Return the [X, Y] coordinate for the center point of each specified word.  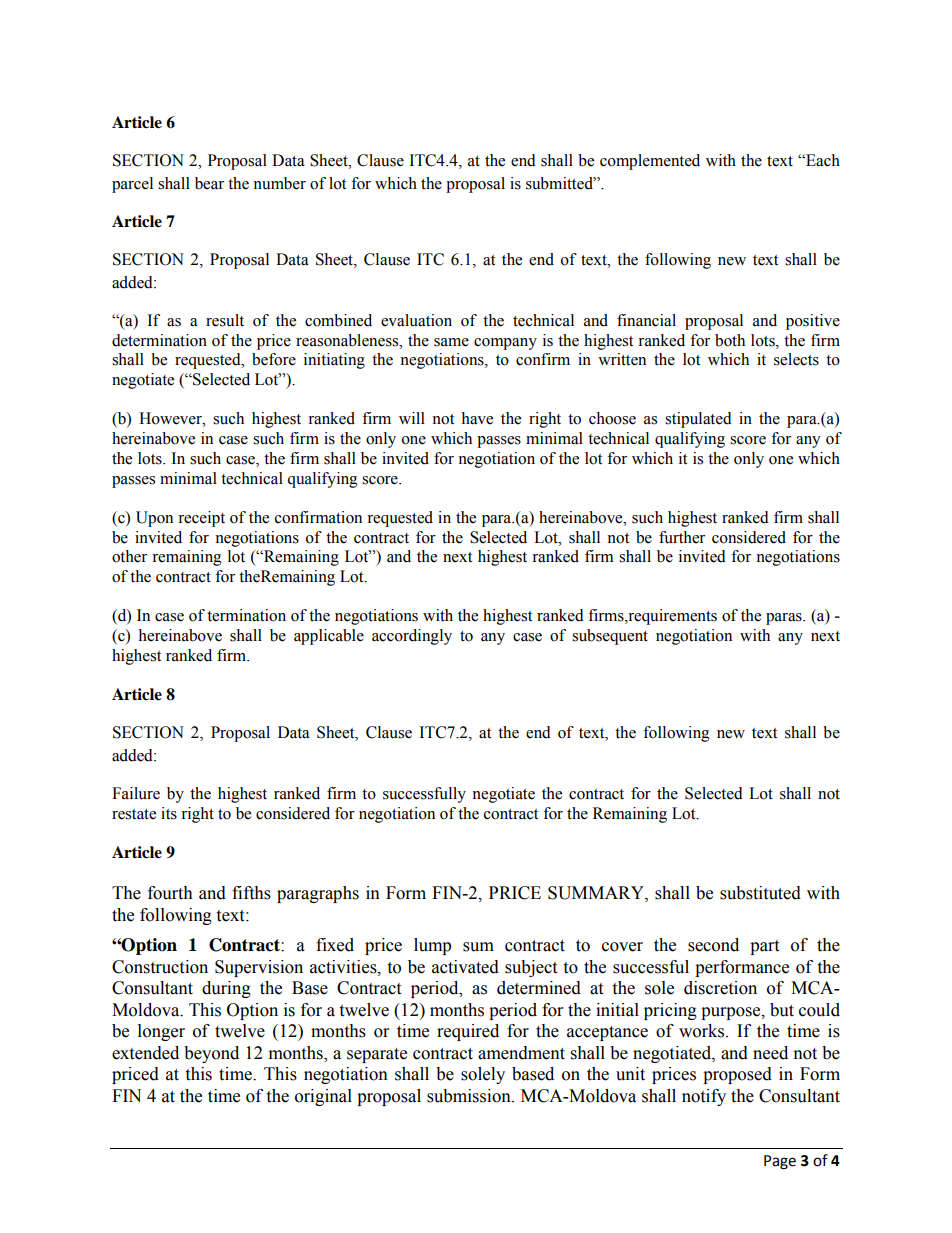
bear [209, 183]
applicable [329, 637]
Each [822, 160]
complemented [650, 162]
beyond [211, 1054]
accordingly [412, 637]
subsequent [610, 637]
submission [470, 1096]
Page [780, 1162]
